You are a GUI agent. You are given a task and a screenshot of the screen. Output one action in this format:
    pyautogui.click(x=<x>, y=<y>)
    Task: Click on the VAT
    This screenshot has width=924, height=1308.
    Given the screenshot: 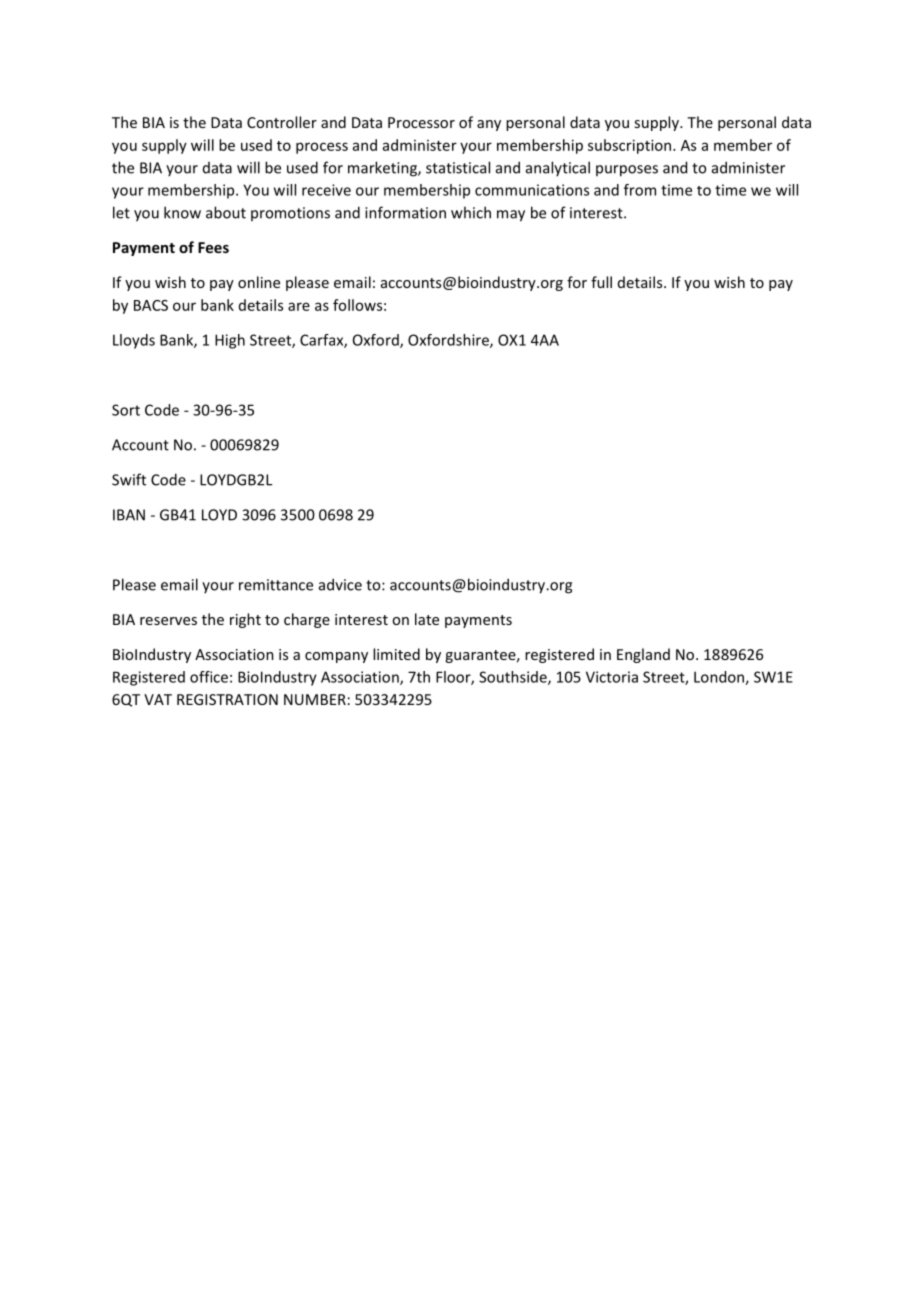 What is the action you would take?
    pyautogui.click(x=158, y=699)
